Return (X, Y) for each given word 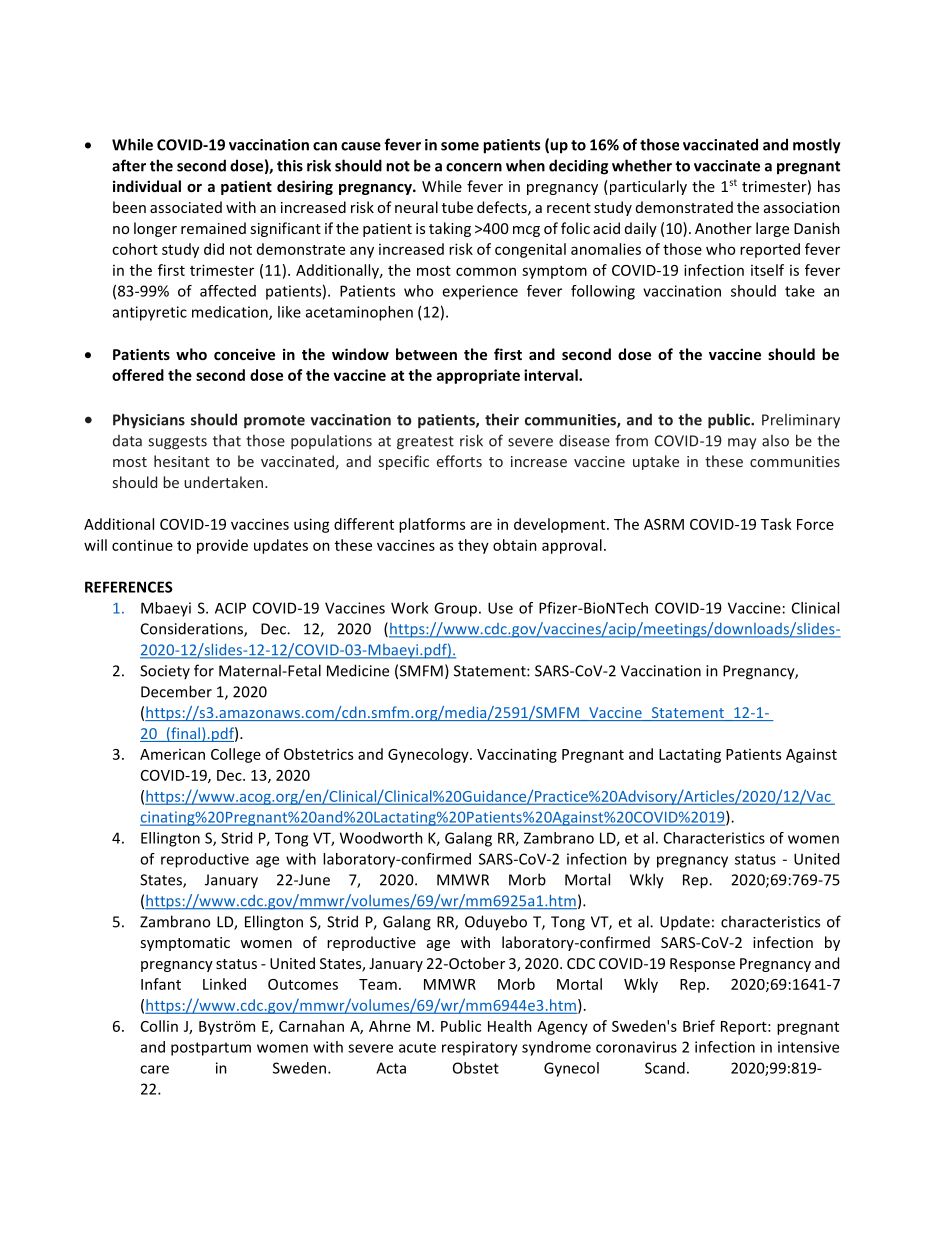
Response (702, 965)
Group (455, 609)
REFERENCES (129, 587)
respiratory (480, 1048)
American (172, 754)
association (802, 207)
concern (474, 167)
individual (147, 186)
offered (138, 375)
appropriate (478, 376)
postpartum (211, 1049)
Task (776, 524)
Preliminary (801, 421)
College (236, 755)
